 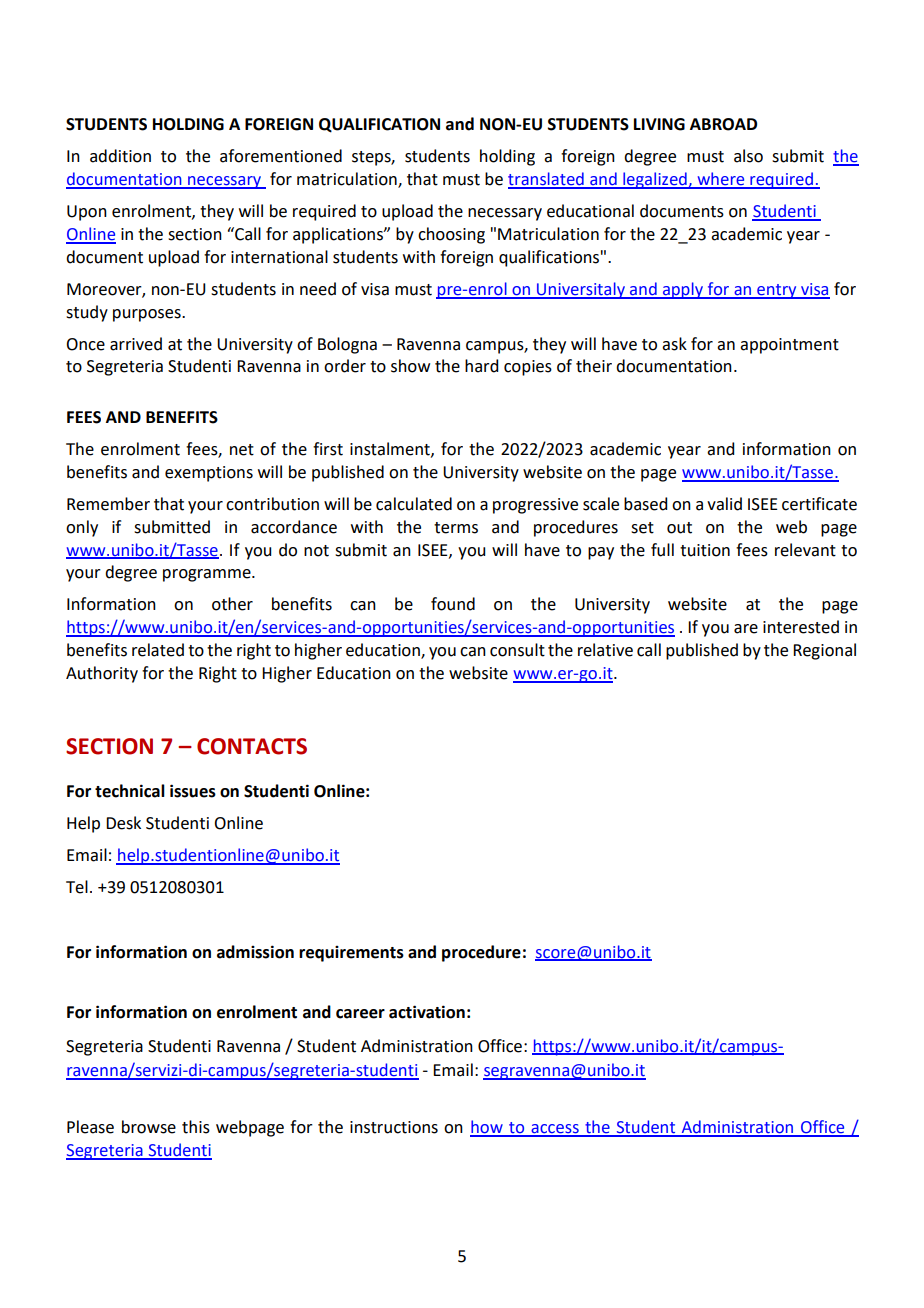 I want to click on Desk, so click(x=123, y=823).
